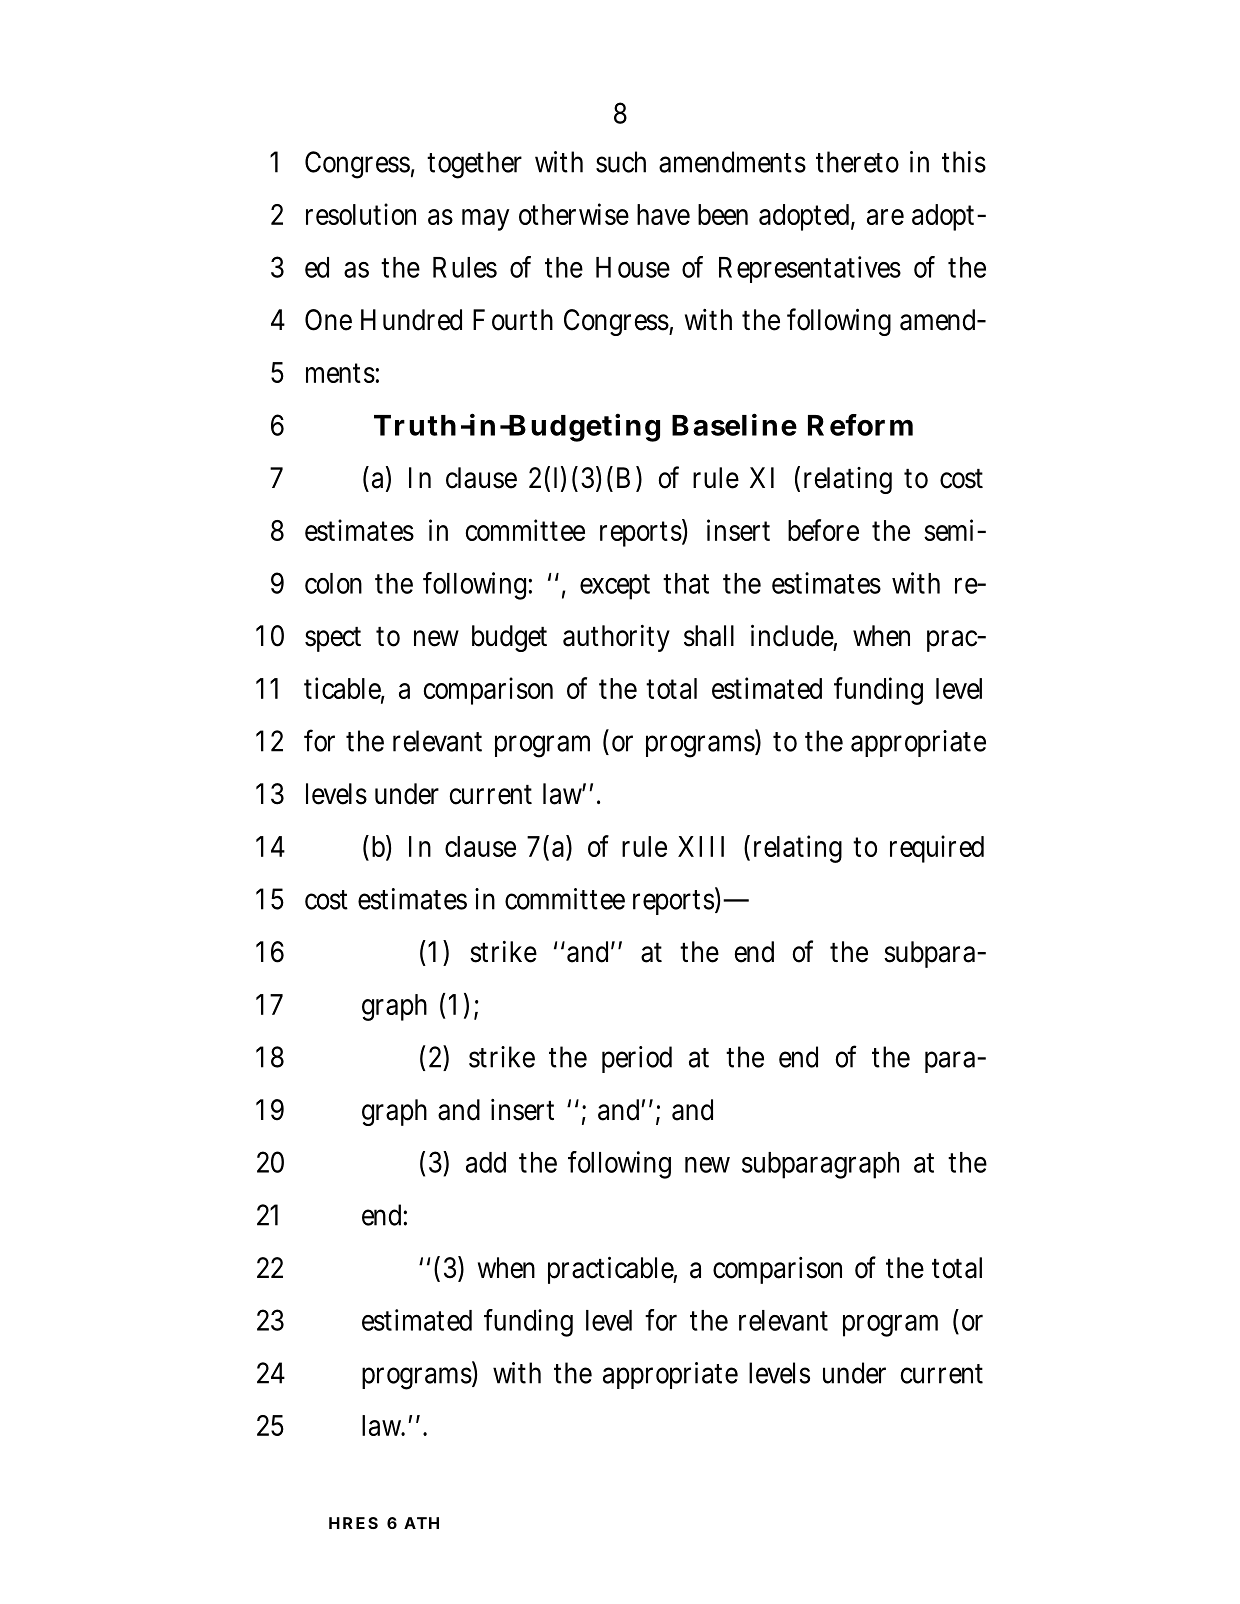  I want to click on authority, so click(616, 638).
